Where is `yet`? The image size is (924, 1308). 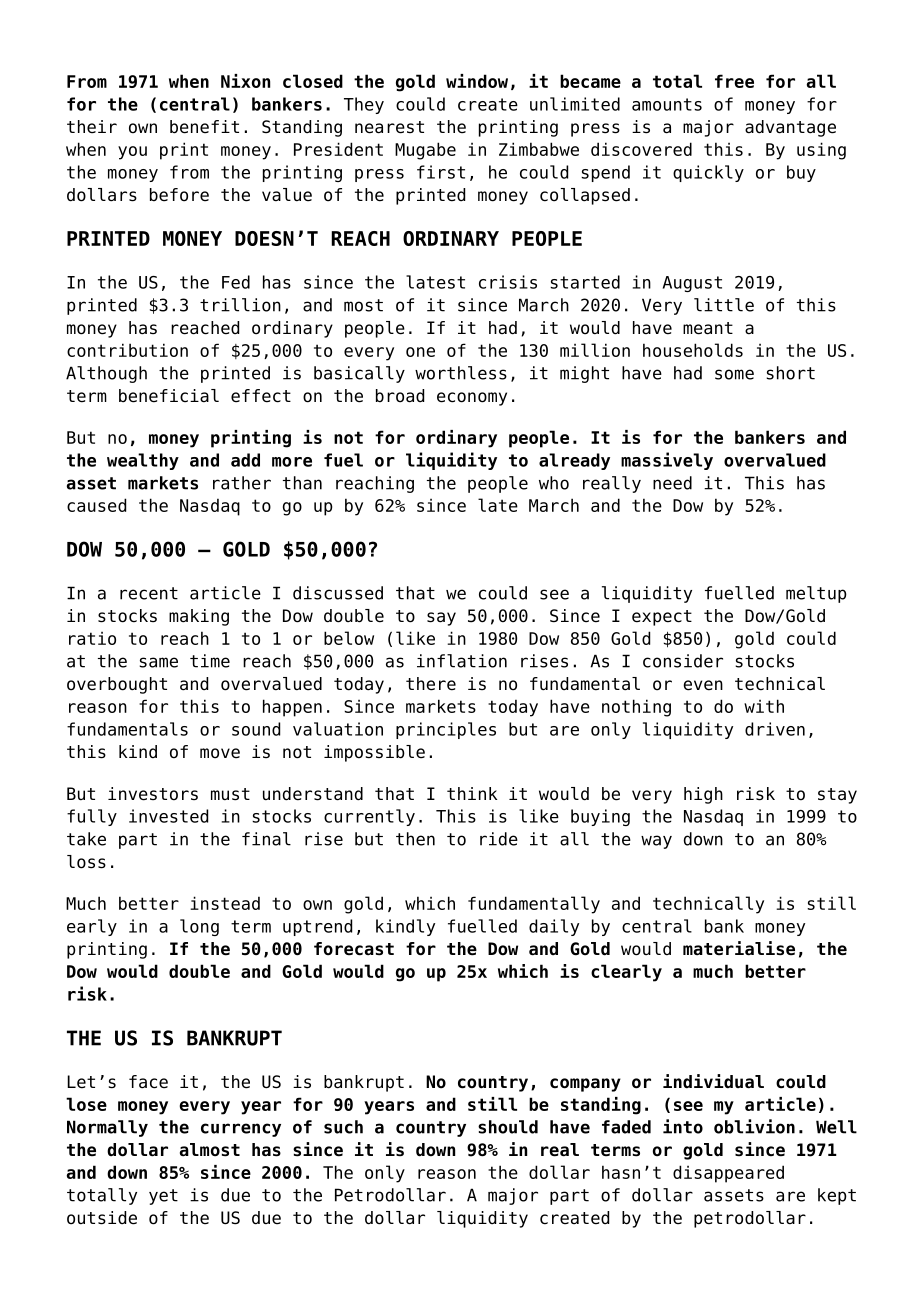
yet is located at coordinates (163, 1197).
